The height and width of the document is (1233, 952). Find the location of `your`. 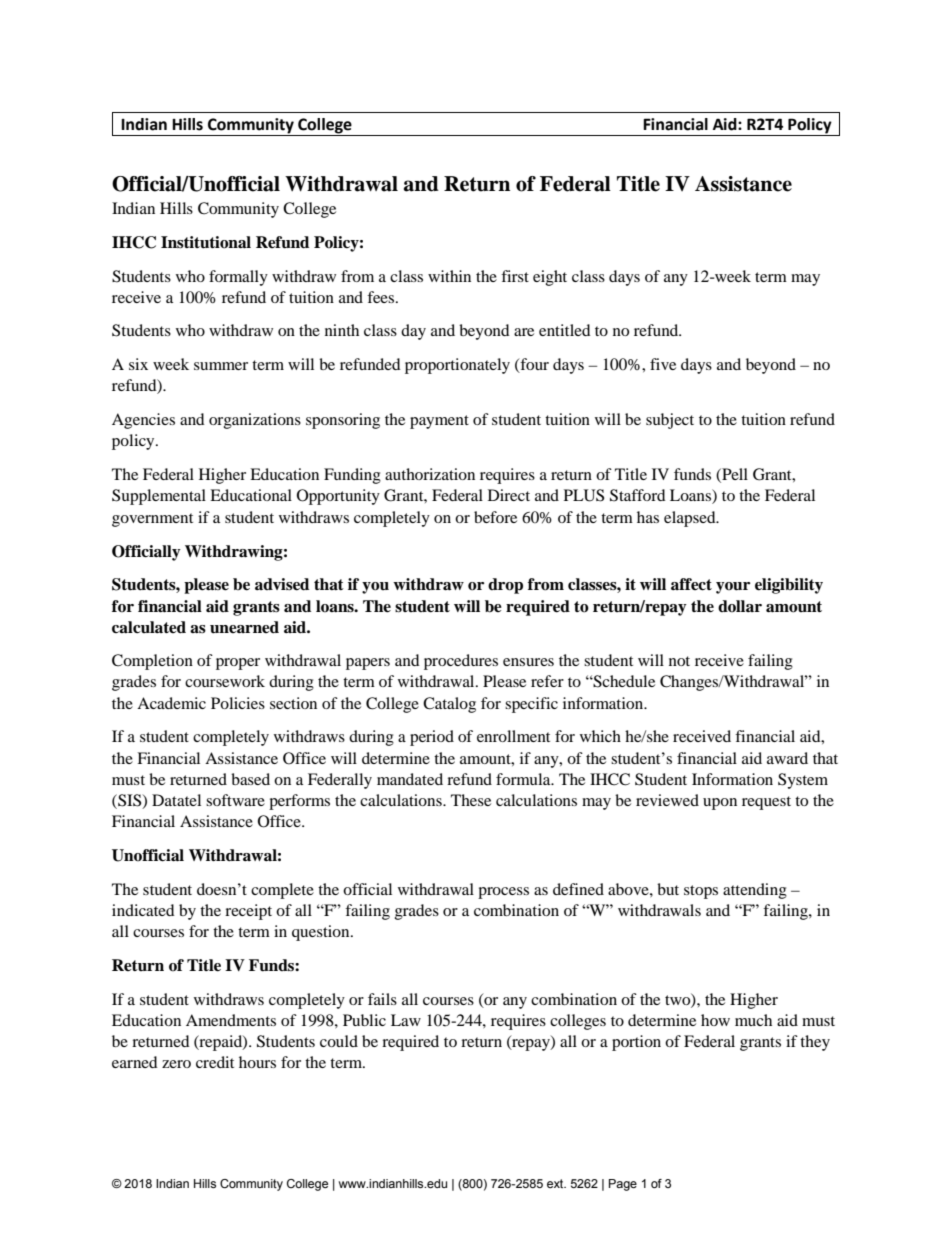

your is located at coordinates (733, 588).
